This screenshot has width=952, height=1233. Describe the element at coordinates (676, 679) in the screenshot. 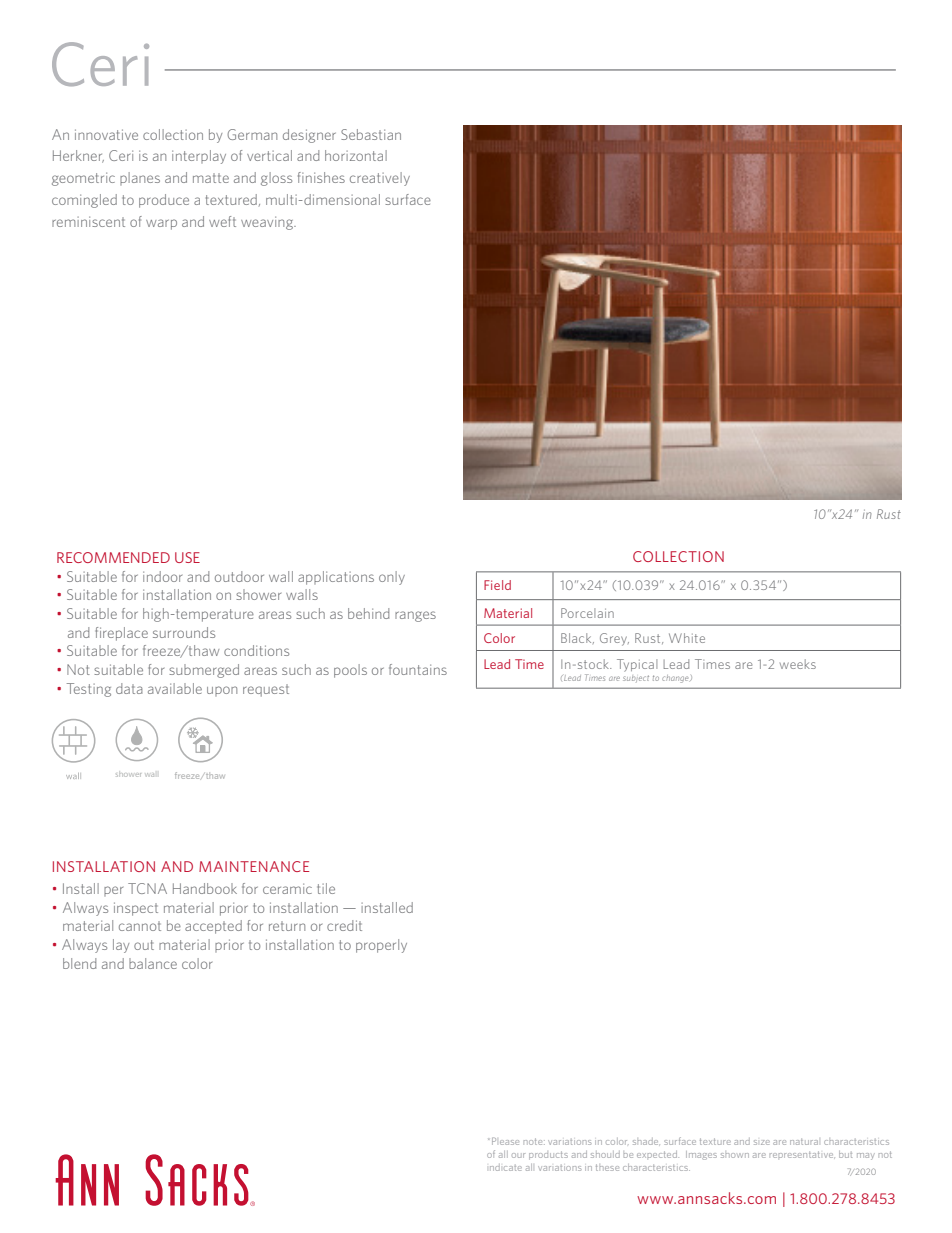

I see `change` at that location.
